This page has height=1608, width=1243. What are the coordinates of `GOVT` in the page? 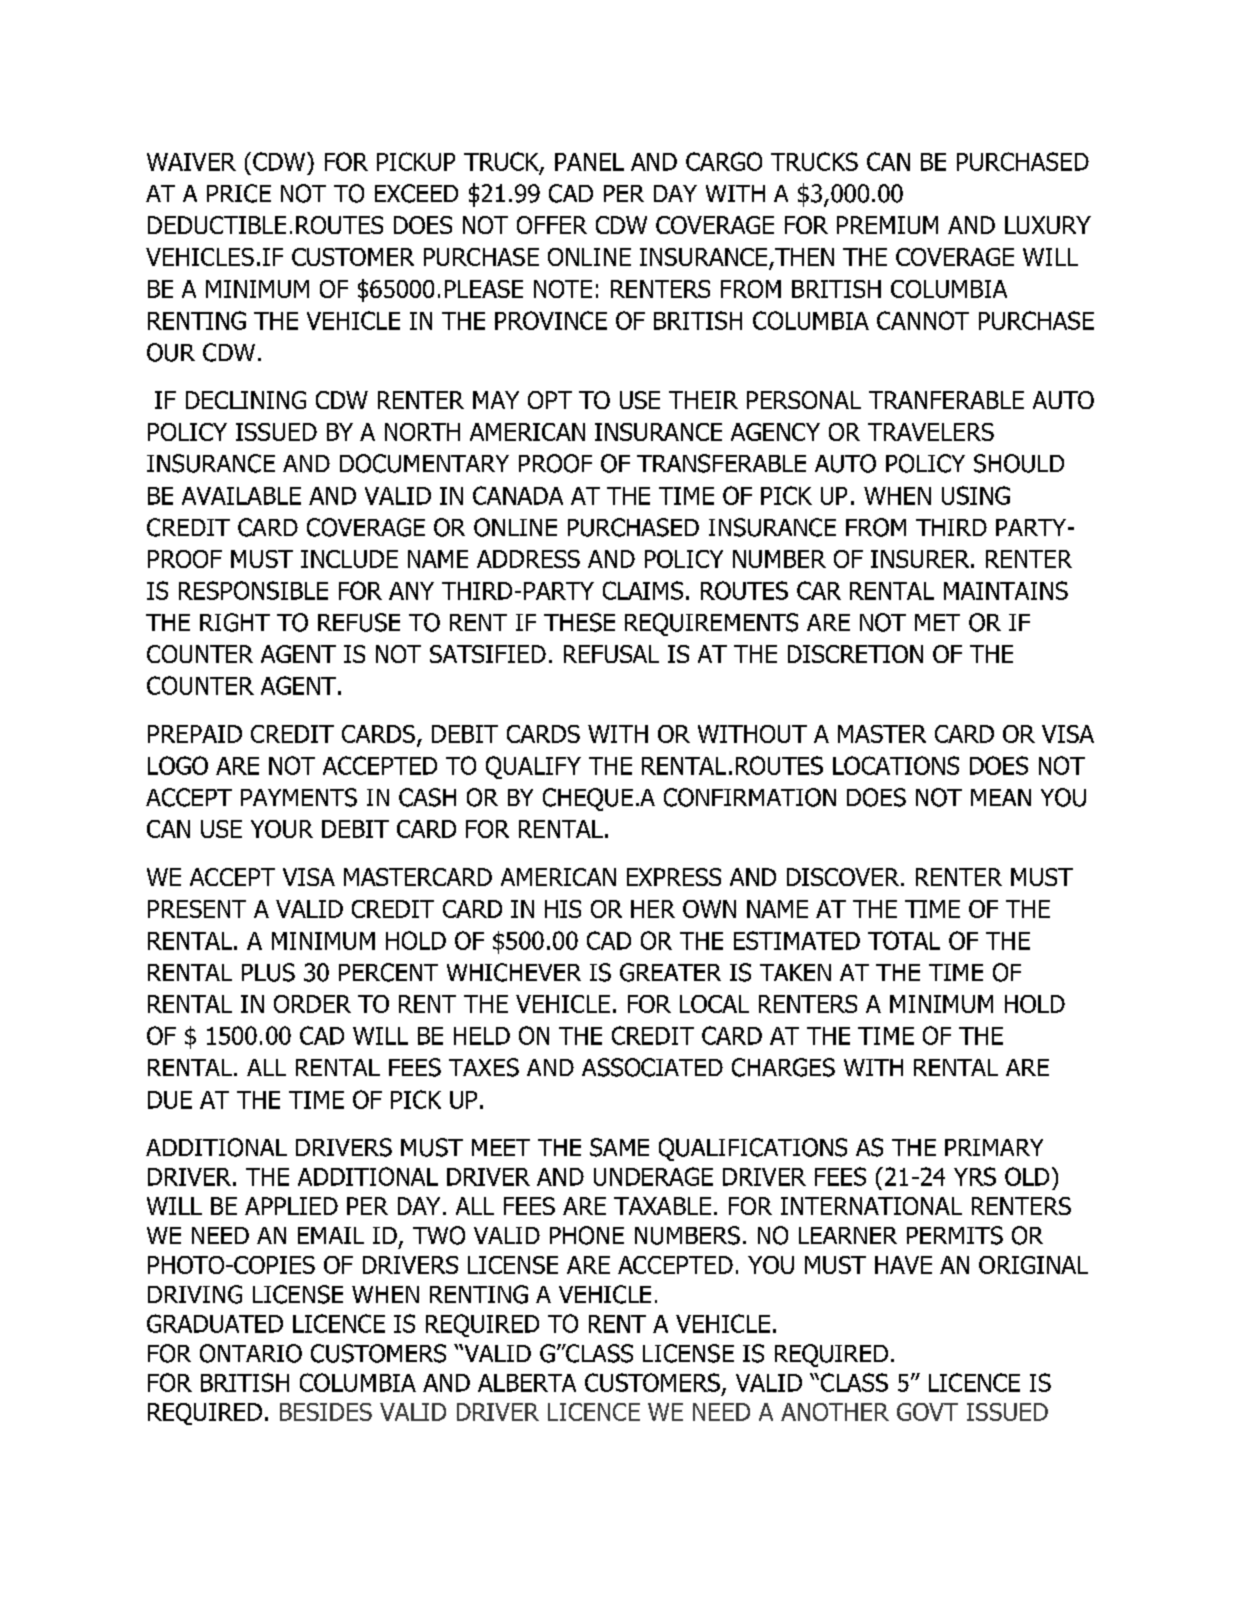 It's located at (927, 1412).
